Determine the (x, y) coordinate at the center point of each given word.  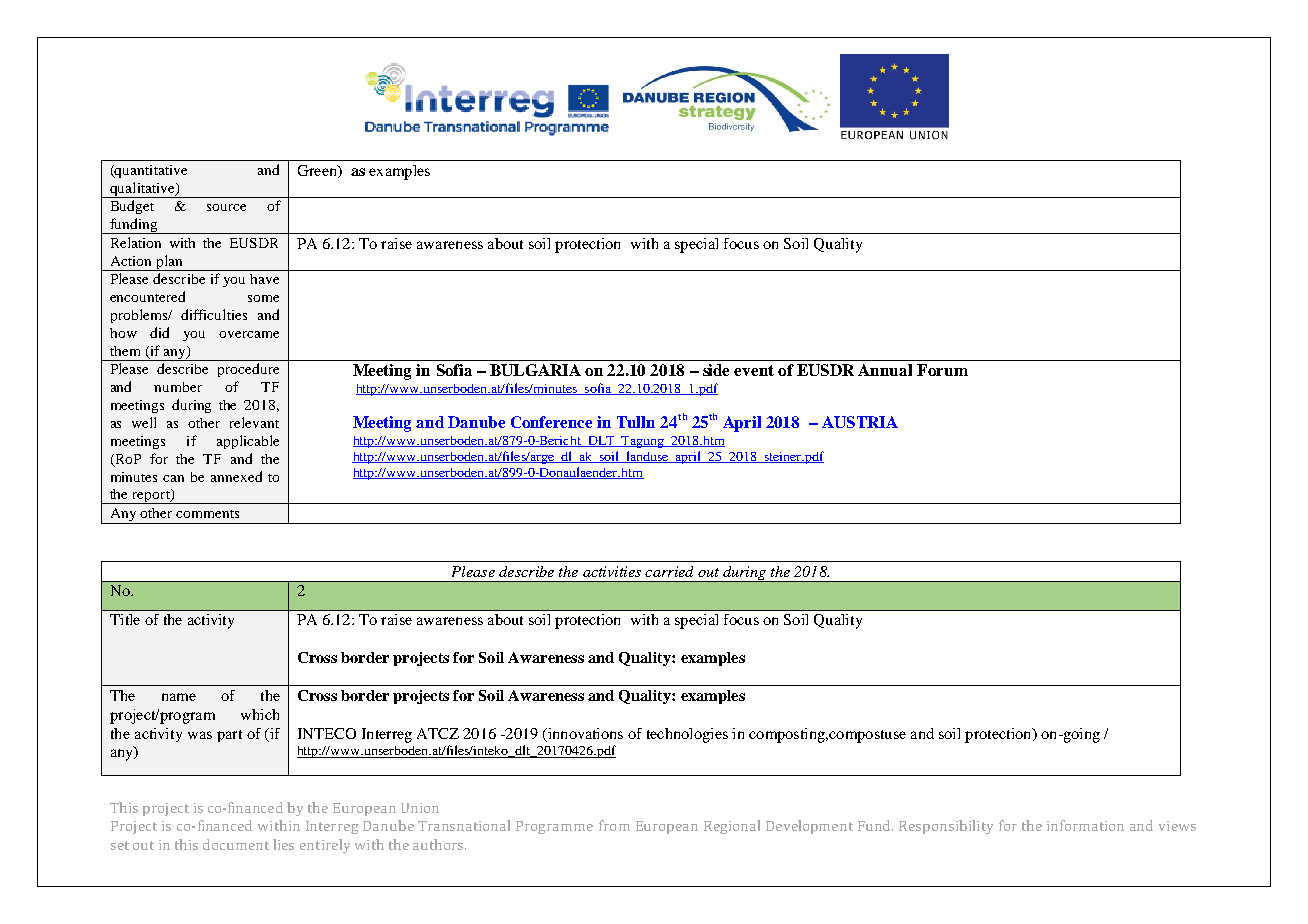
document (236, 844)
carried (669, 571)
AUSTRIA (860, 422)
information (1085, 825)
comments (207, 514)
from (614, 825)
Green (318, 171)
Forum (942, 370)
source (226, 207)
